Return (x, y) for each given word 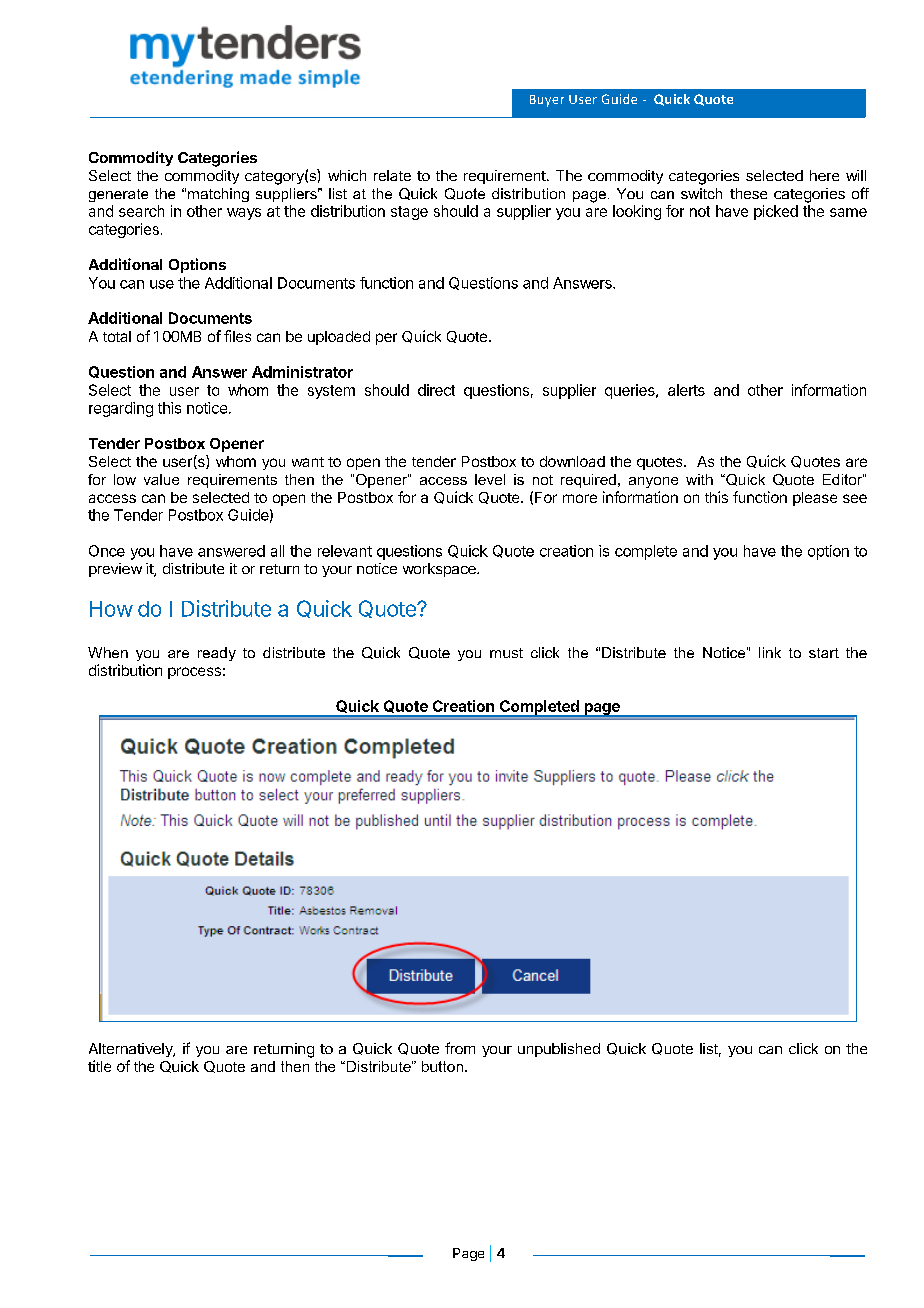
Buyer (547, 101)
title (99, 1066)
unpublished (559, 1050)
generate (118, 195)
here (824, 175)
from (460, 1048)
